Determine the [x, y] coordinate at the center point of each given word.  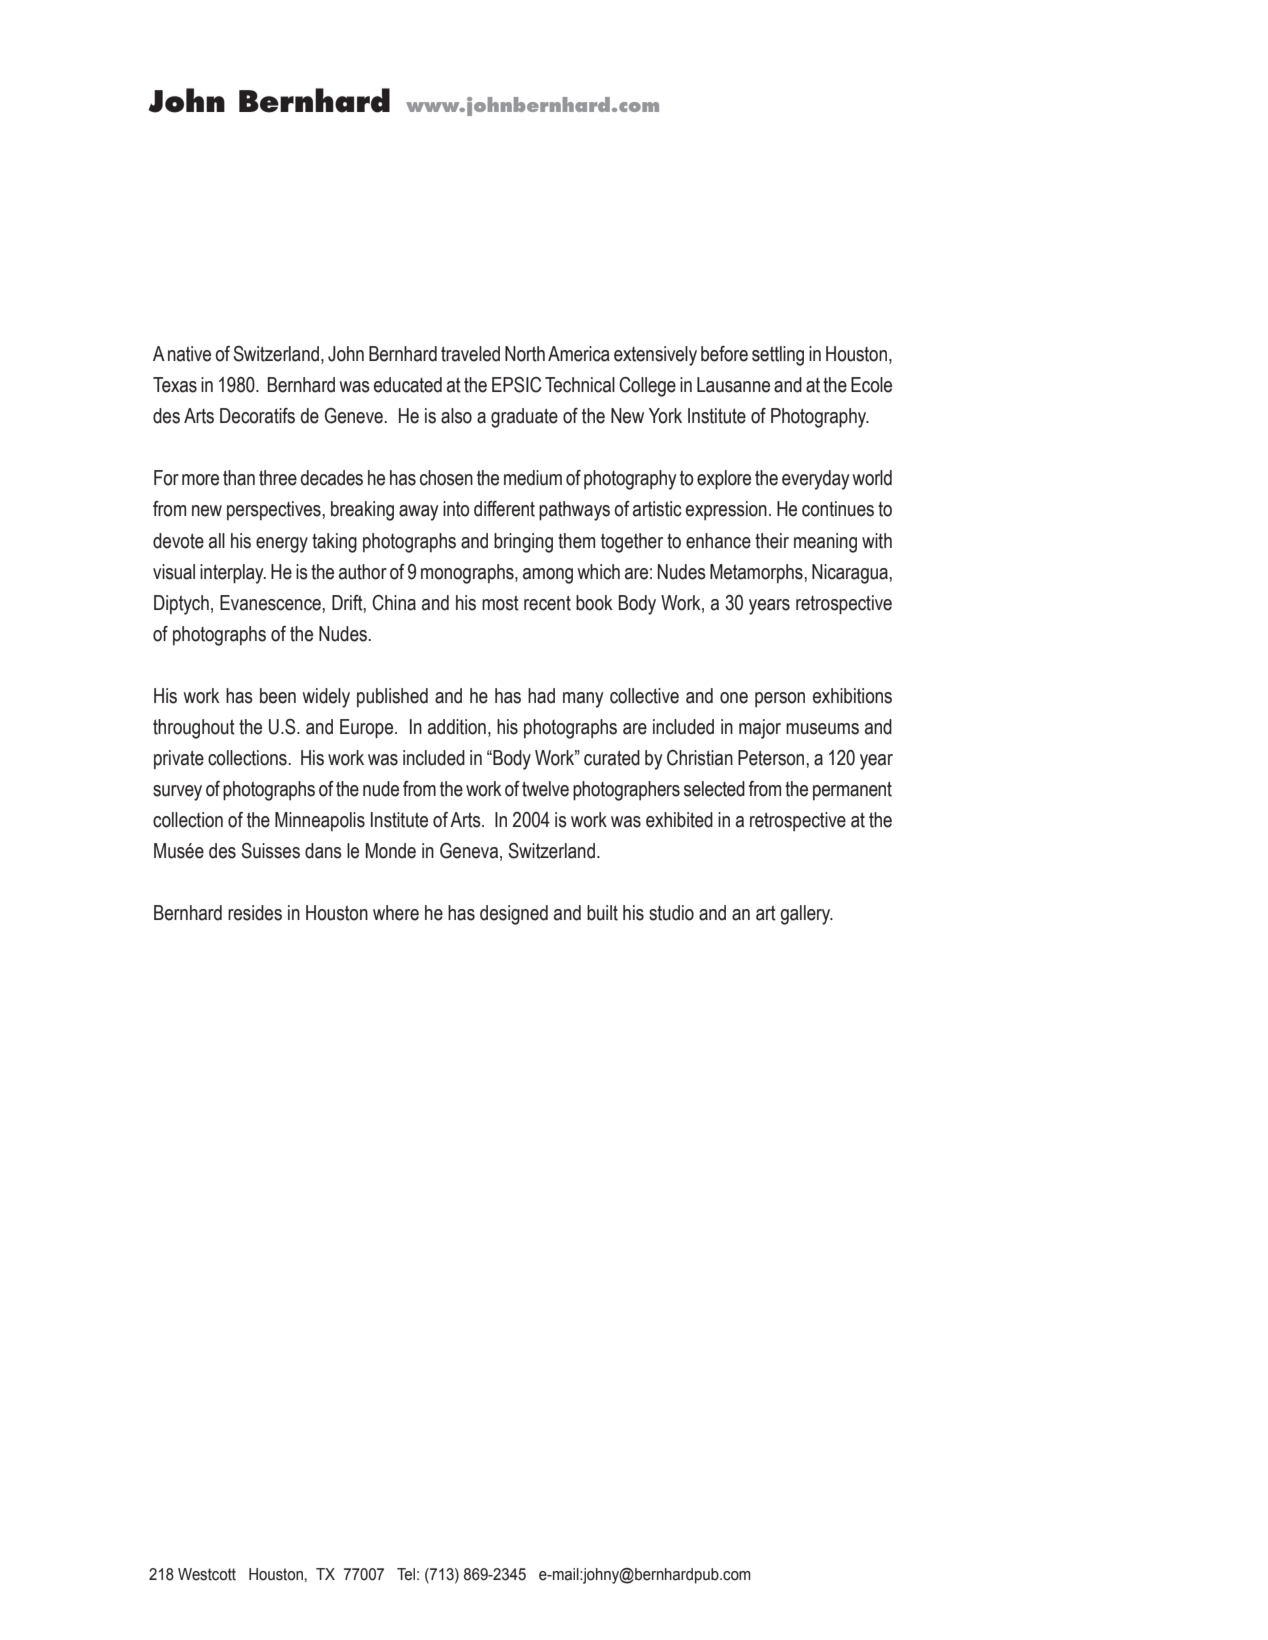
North [525, 354]
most [500, 603]
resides [255, 913]
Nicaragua [851, 574]
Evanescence [271, 603]
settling [778, 356]
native [189, 354]
